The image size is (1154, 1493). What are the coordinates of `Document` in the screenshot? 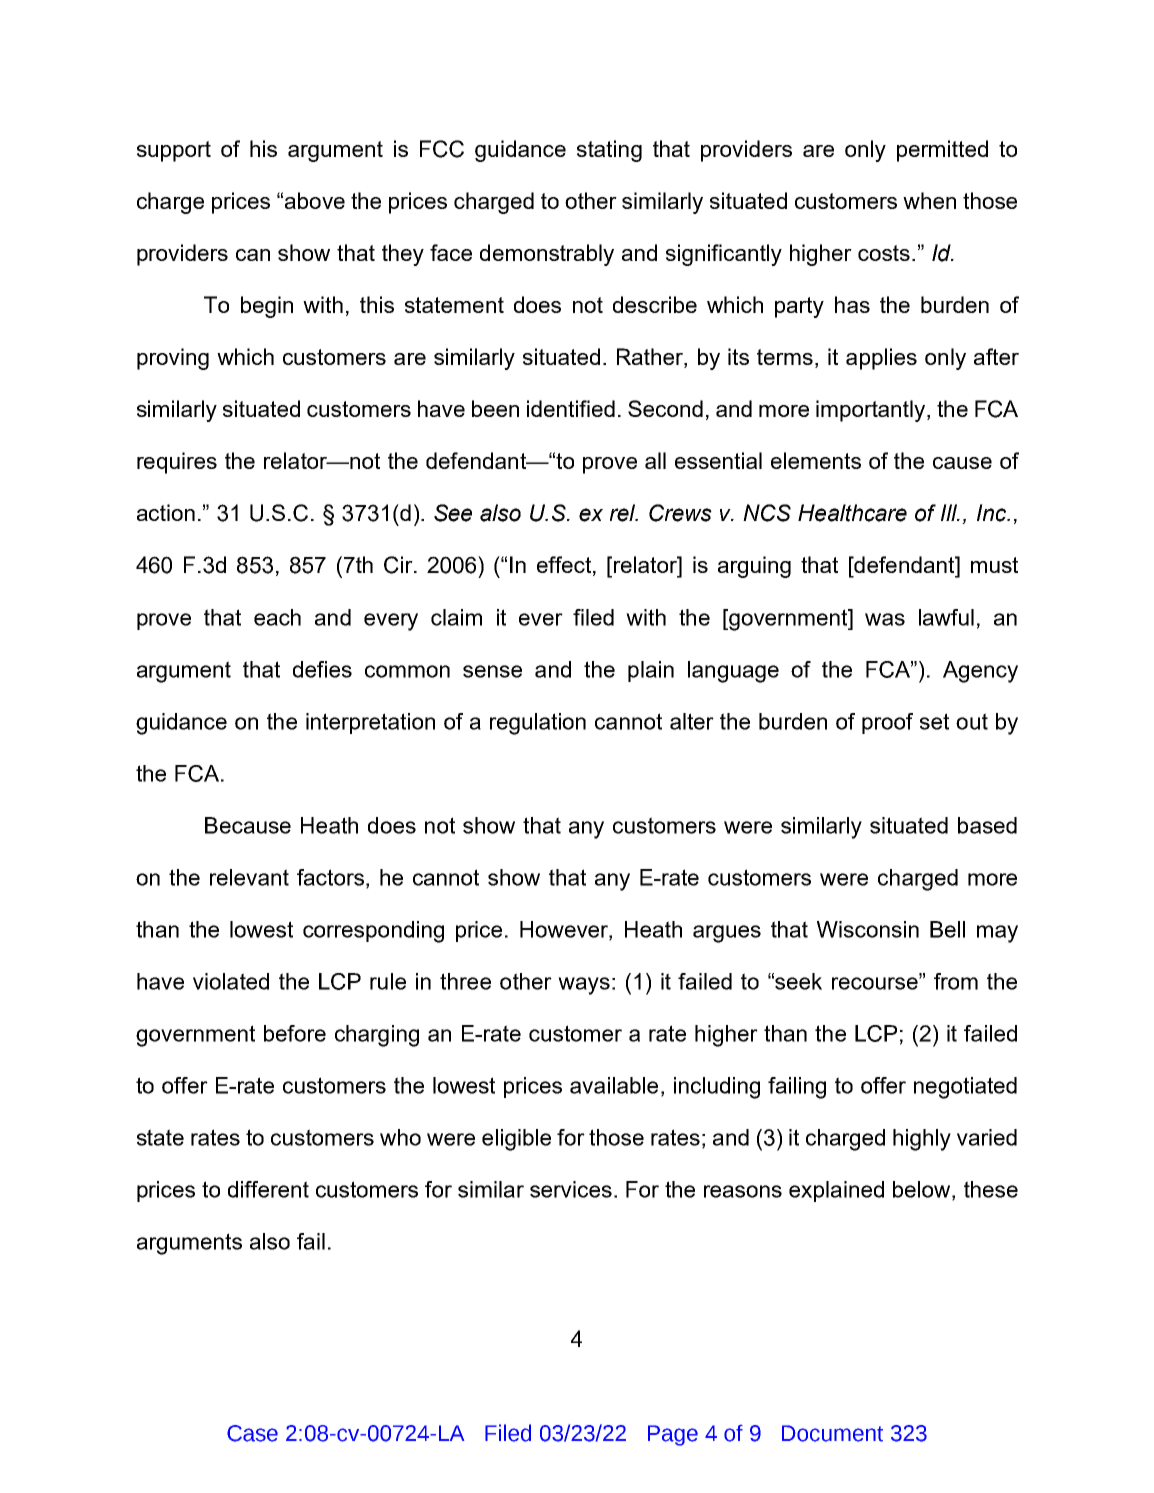 It's located at (832, 1433).
